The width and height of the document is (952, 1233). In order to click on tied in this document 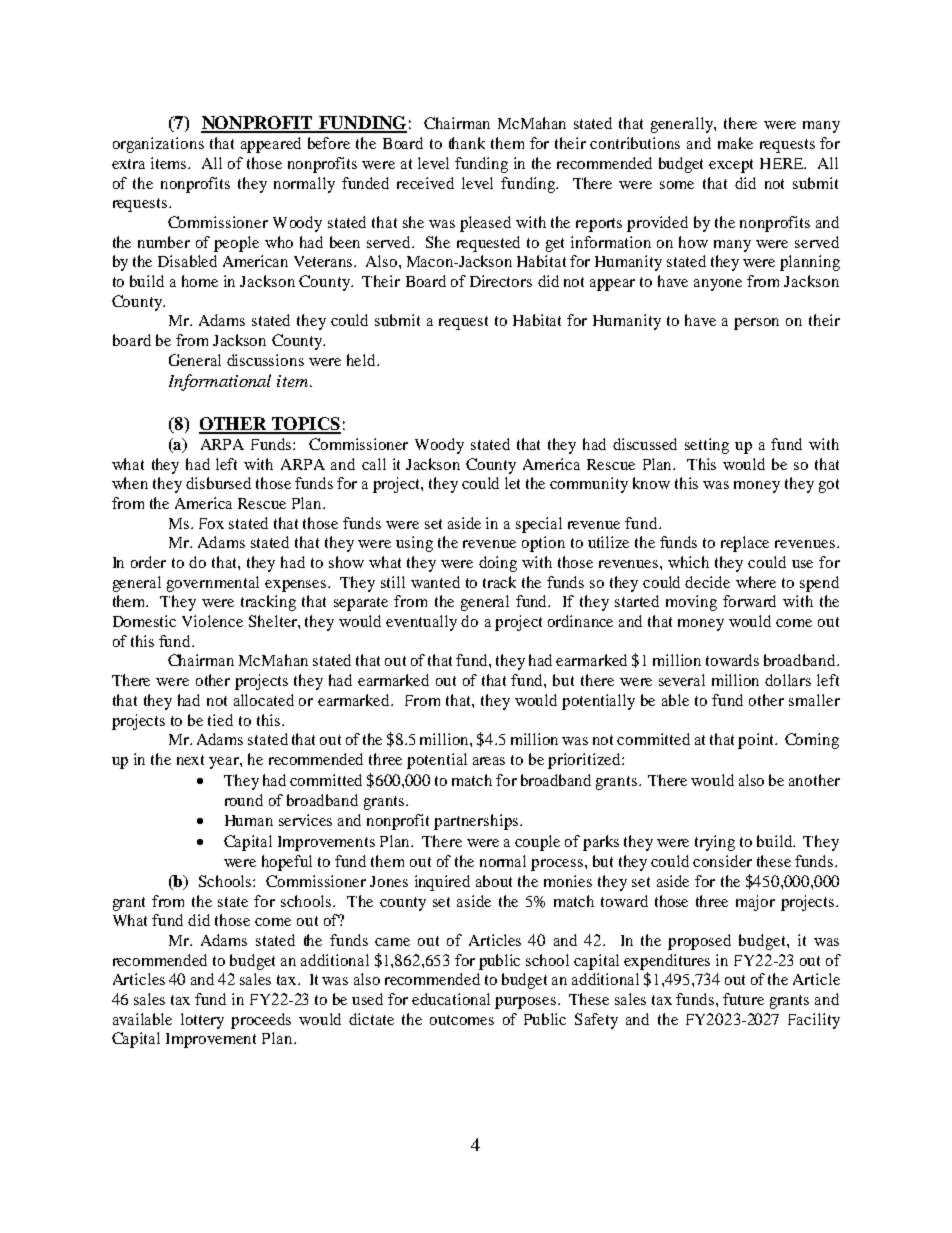, I will do `click(220, 720)`.
